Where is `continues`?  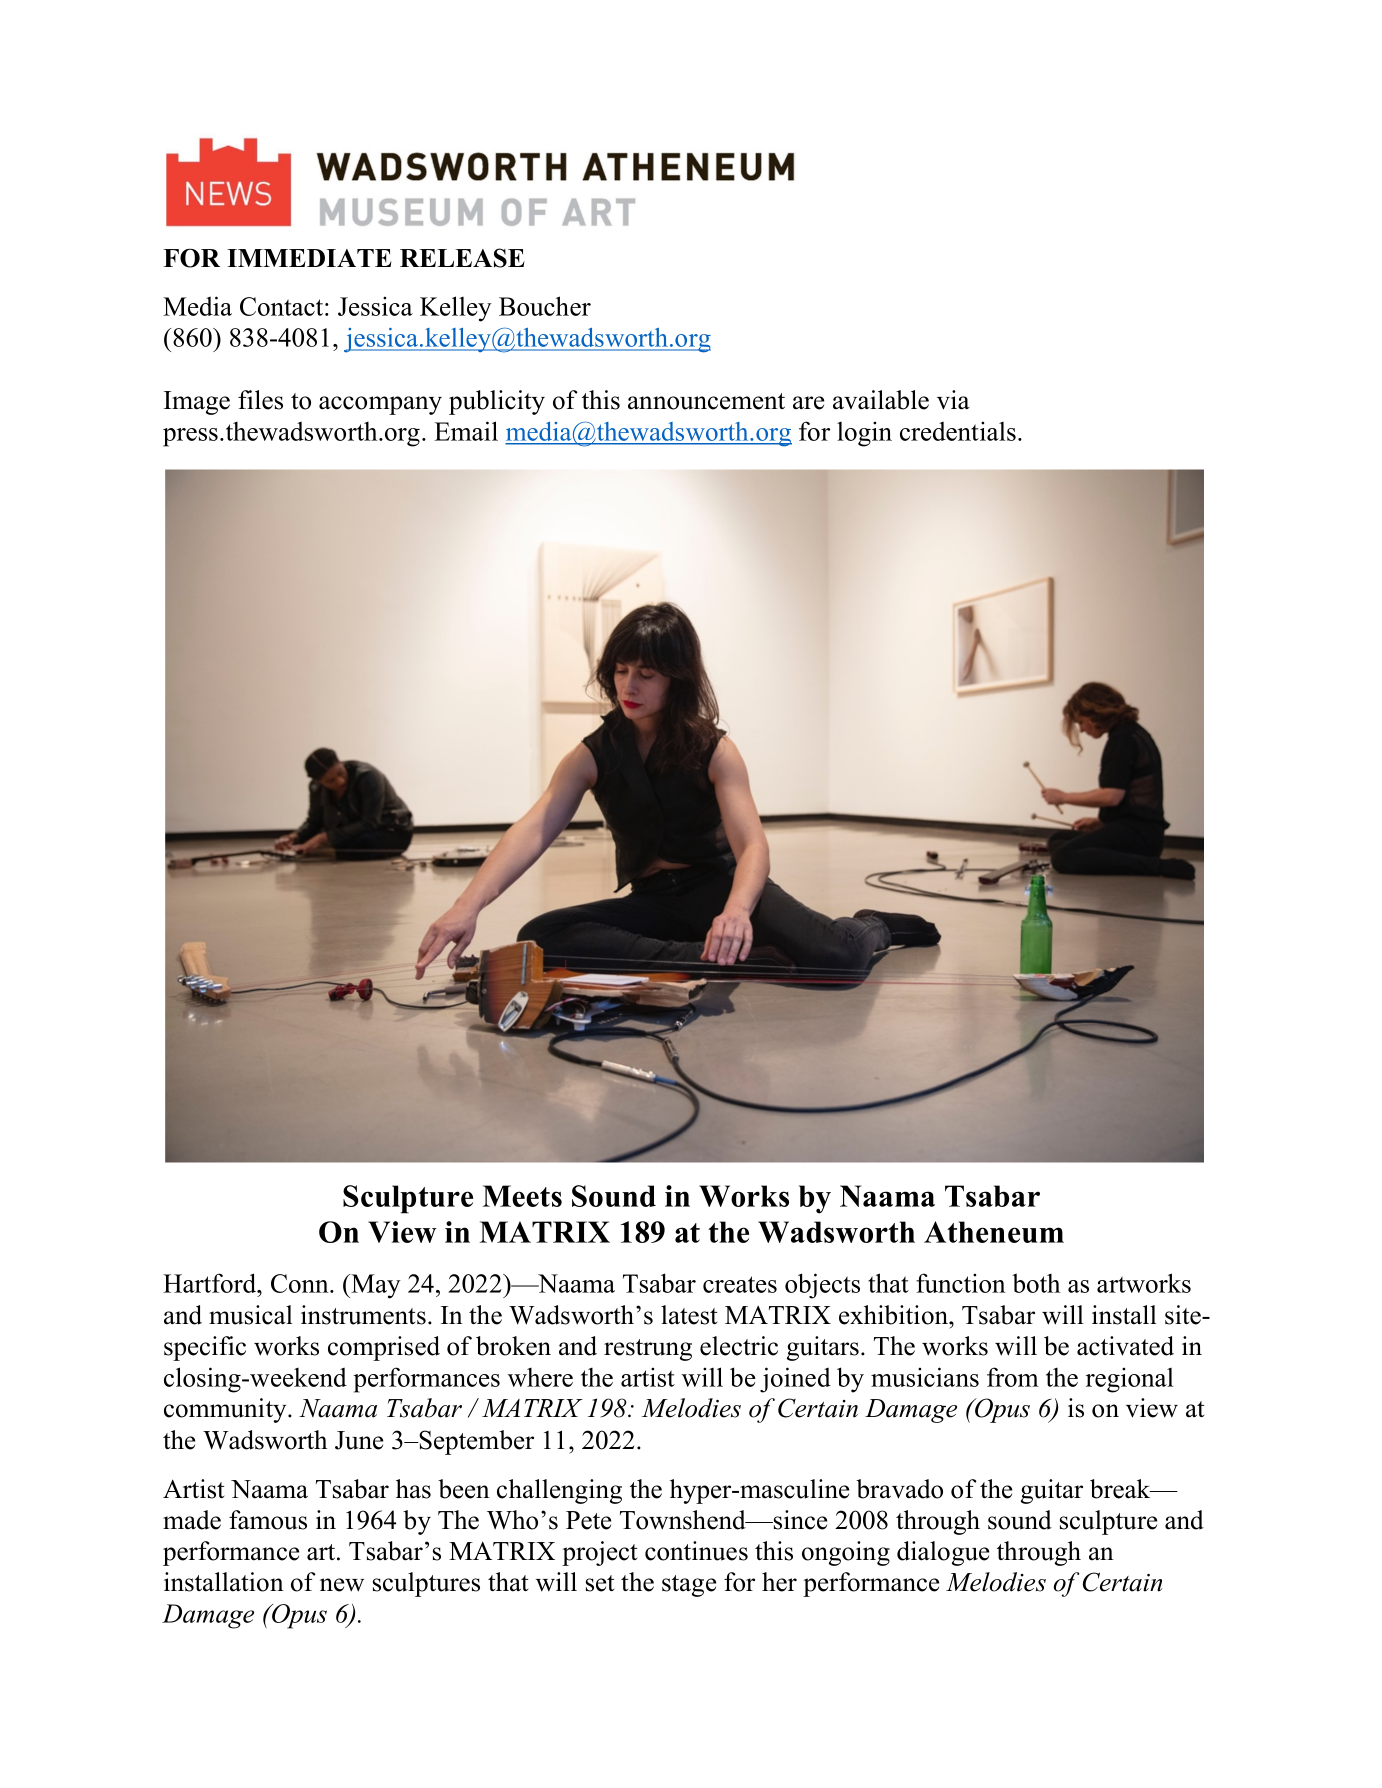
continues is located at coordinates (696, 1551).
